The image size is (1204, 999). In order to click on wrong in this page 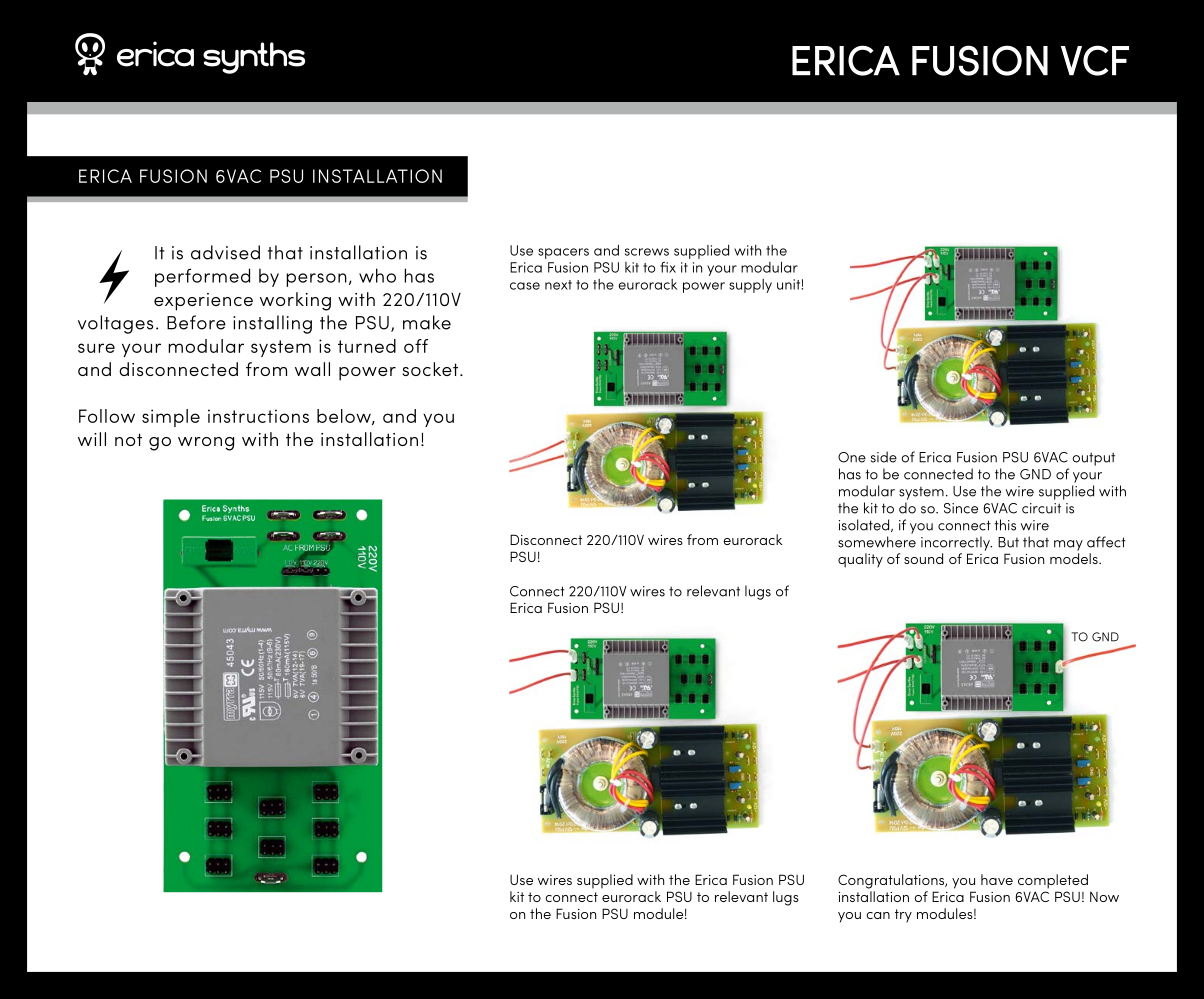, I will do `click(206, 444)`.
